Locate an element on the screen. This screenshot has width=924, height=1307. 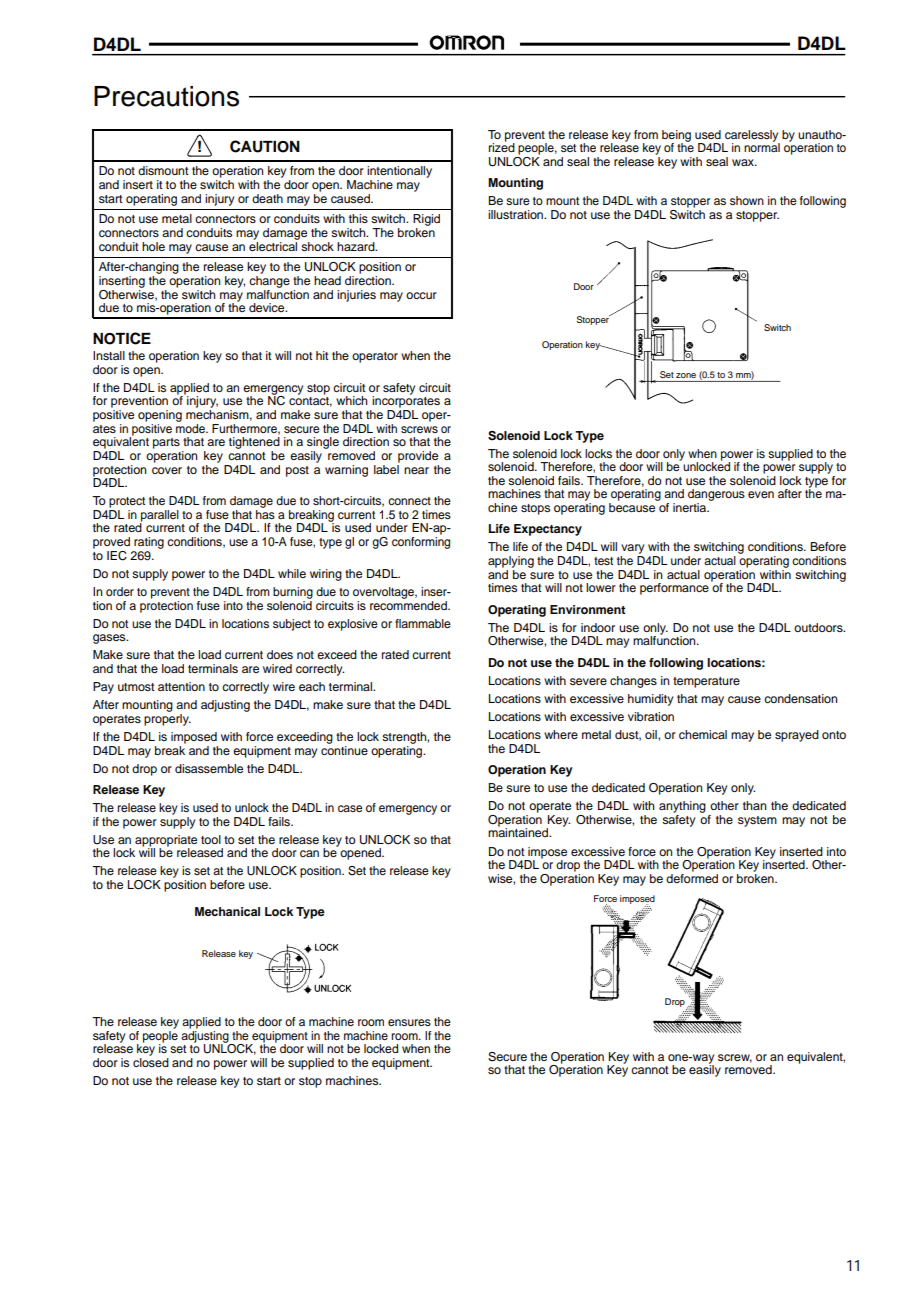
system is located at coordinates (757, 821).
